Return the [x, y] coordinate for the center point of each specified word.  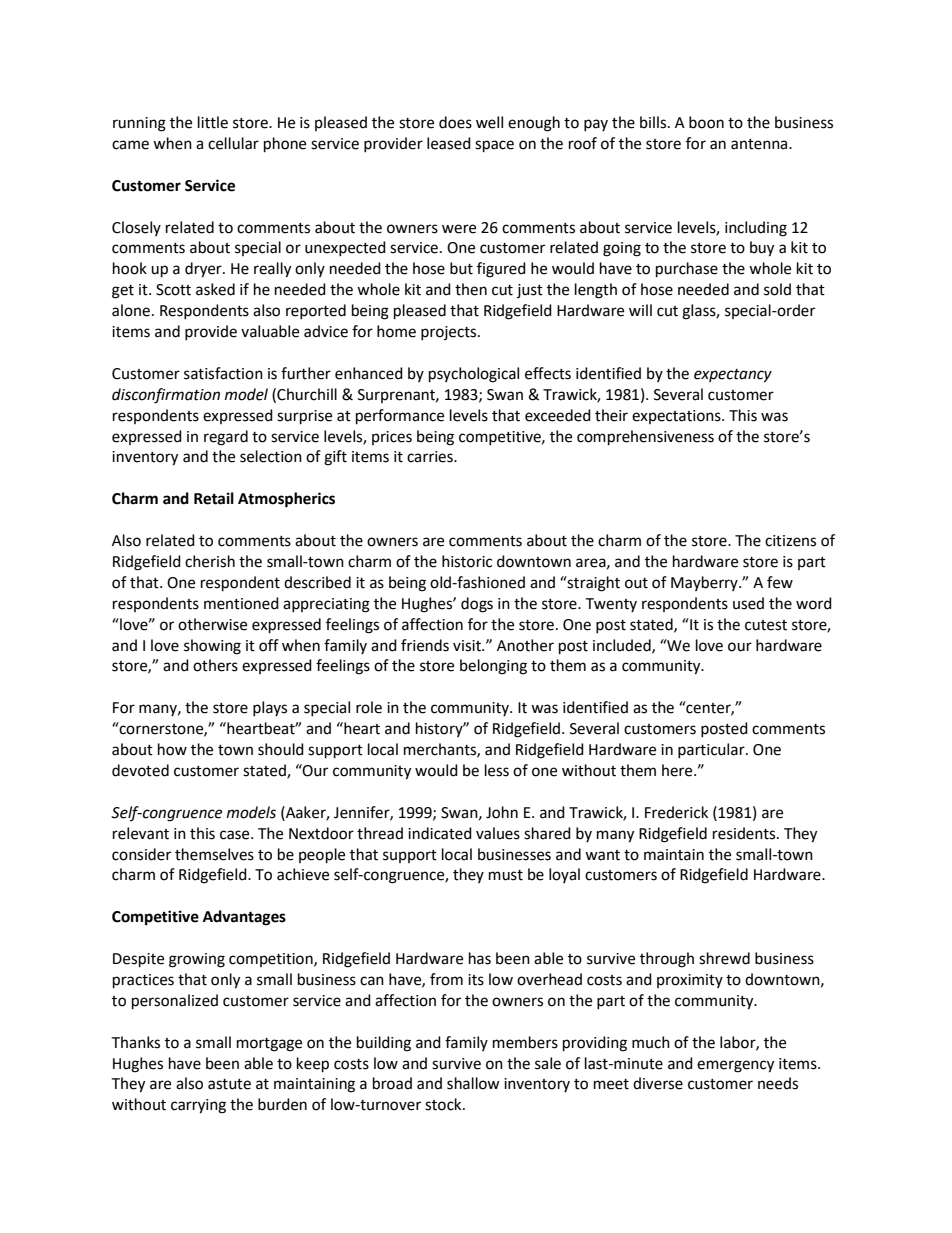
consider [141, 854]
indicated [440, 833]
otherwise [212, 624]
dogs [477, 605]
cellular [233, 143]
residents [745, 833]
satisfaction [223, 373]
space [494, 146]
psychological [474, 375]
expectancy [733, 376]
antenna [760, 144]
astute [229, 1084]
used [748, 603]
